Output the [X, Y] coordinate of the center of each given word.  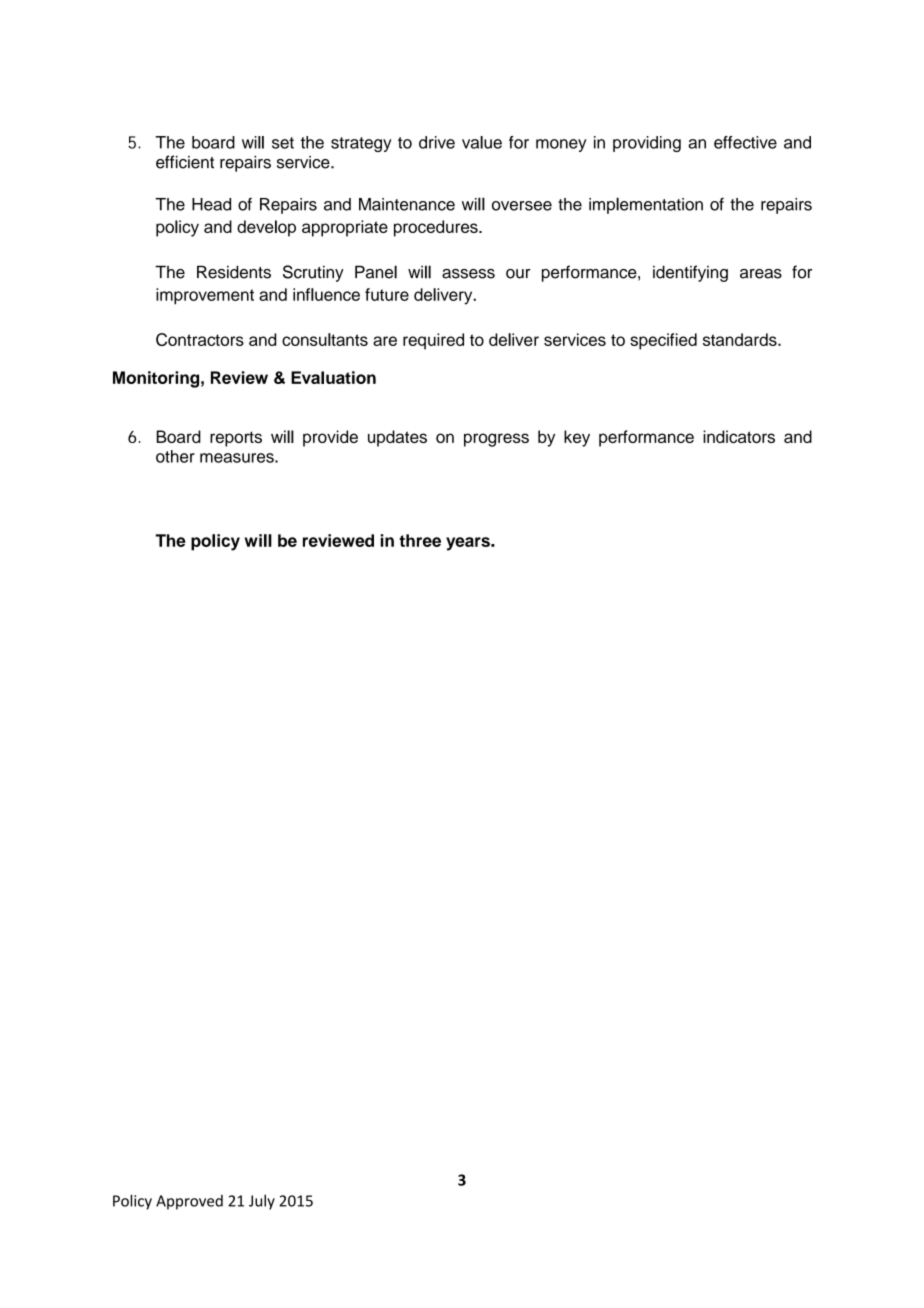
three [420, 540]
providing [647, 144]
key [577, 438]
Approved [189, 1202]
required [433, 341]
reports [236, 439]
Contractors [200, 339]
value [482, 142]
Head [211, 204]
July [262, 1202]
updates [397, 438]
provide [330, 438]
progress [496, 440]
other [175, 456]
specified [663, 341]
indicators [739, 436]
